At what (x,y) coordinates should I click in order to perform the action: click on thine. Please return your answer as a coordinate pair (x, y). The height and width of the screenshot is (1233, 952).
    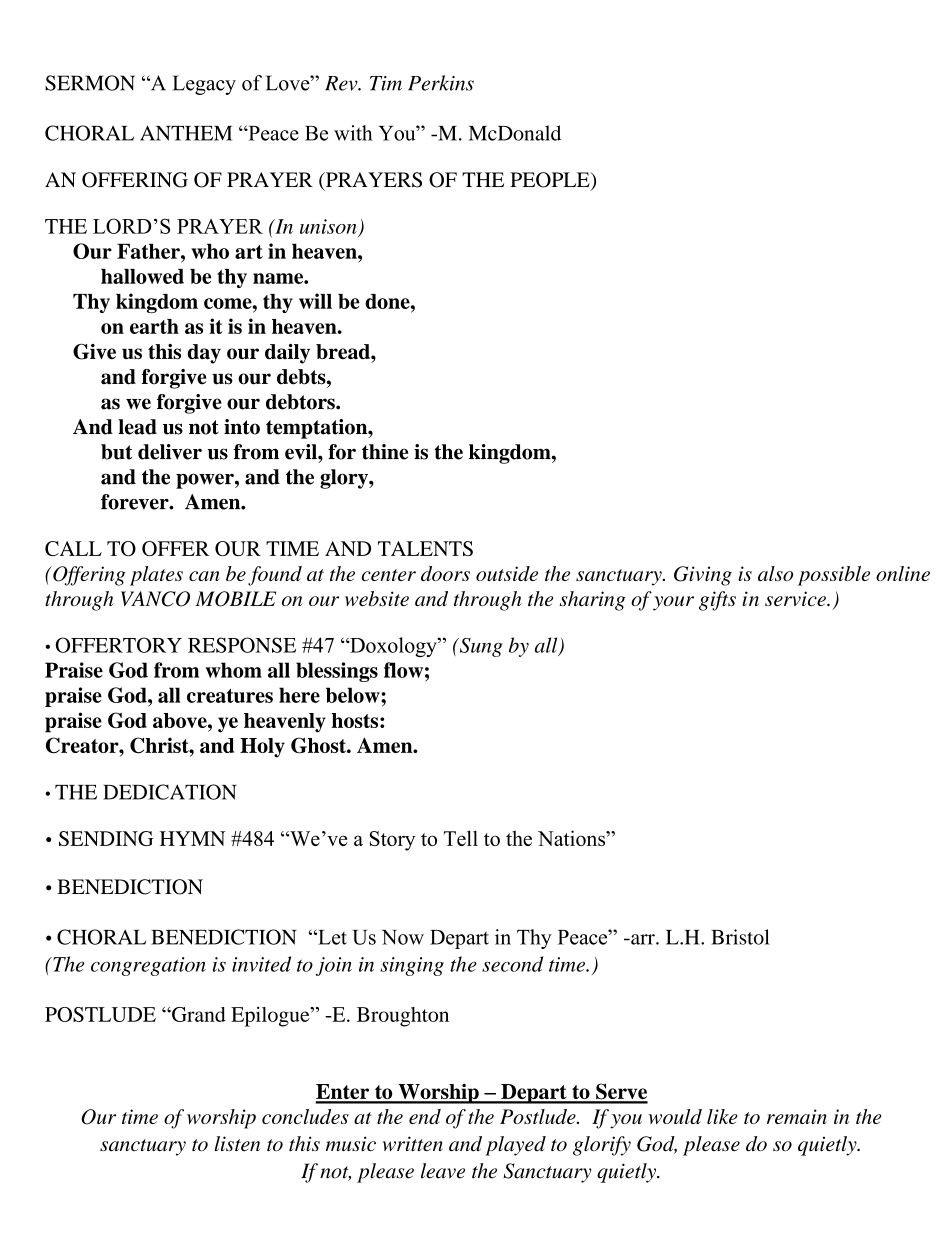
    Looking at the image, I should click on (385, 452).
